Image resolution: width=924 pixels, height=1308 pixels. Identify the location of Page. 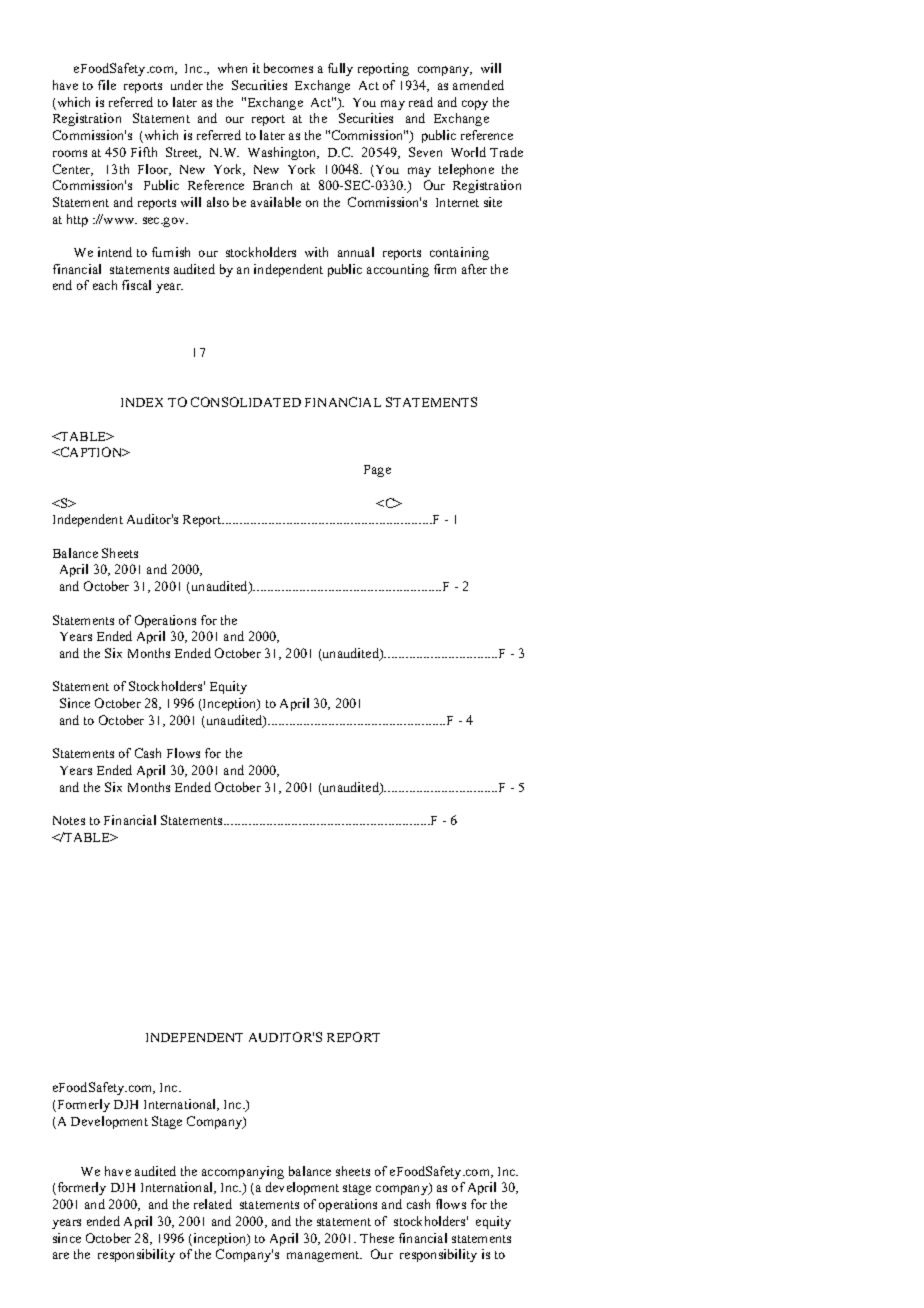
(377, 471).
